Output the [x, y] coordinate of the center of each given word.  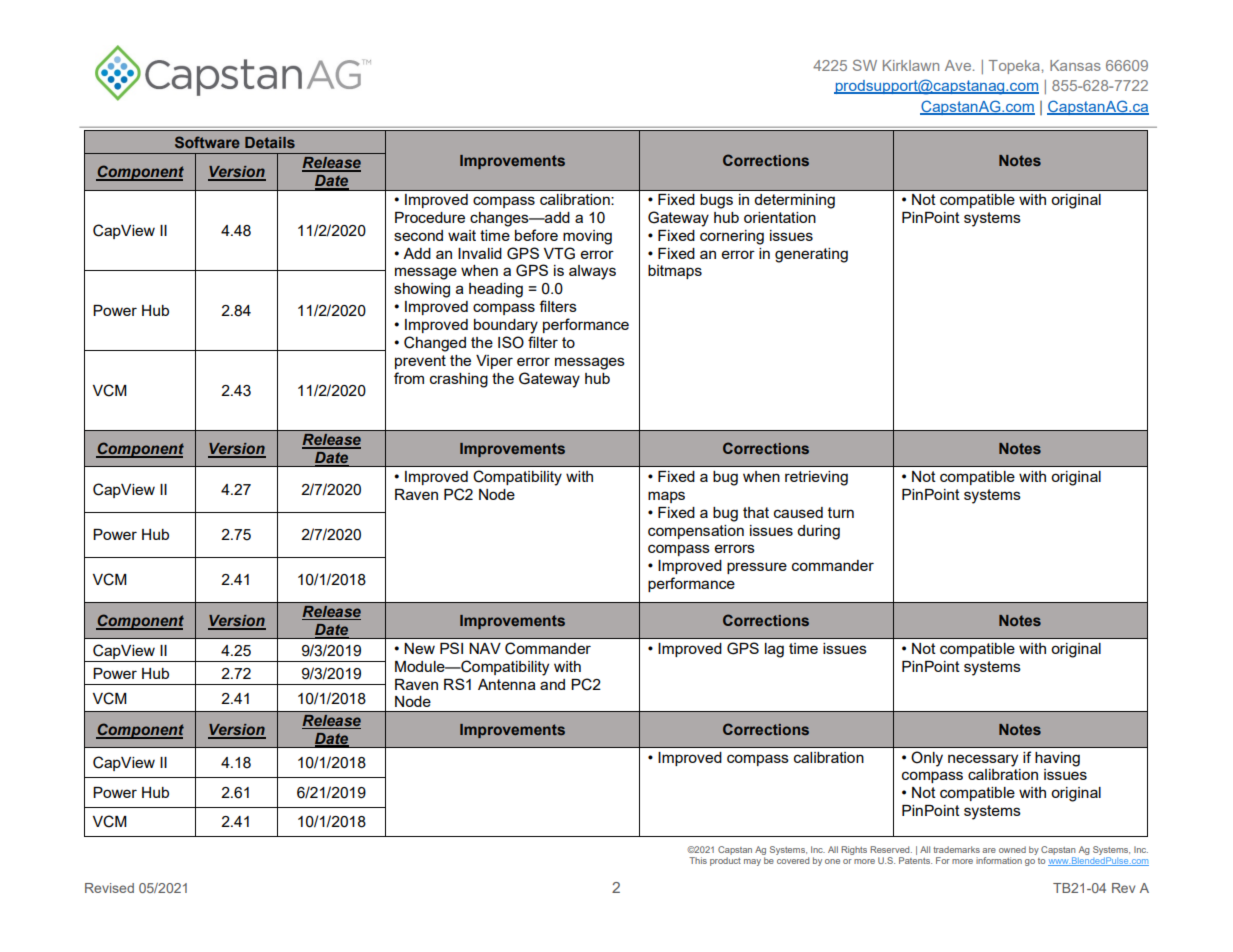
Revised [109, 888]
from [409, 378]
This [698, 860]
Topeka [1014, 67]
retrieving [816, 478]
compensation [696, 532]
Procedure [430, 217]
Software [207, 142]
